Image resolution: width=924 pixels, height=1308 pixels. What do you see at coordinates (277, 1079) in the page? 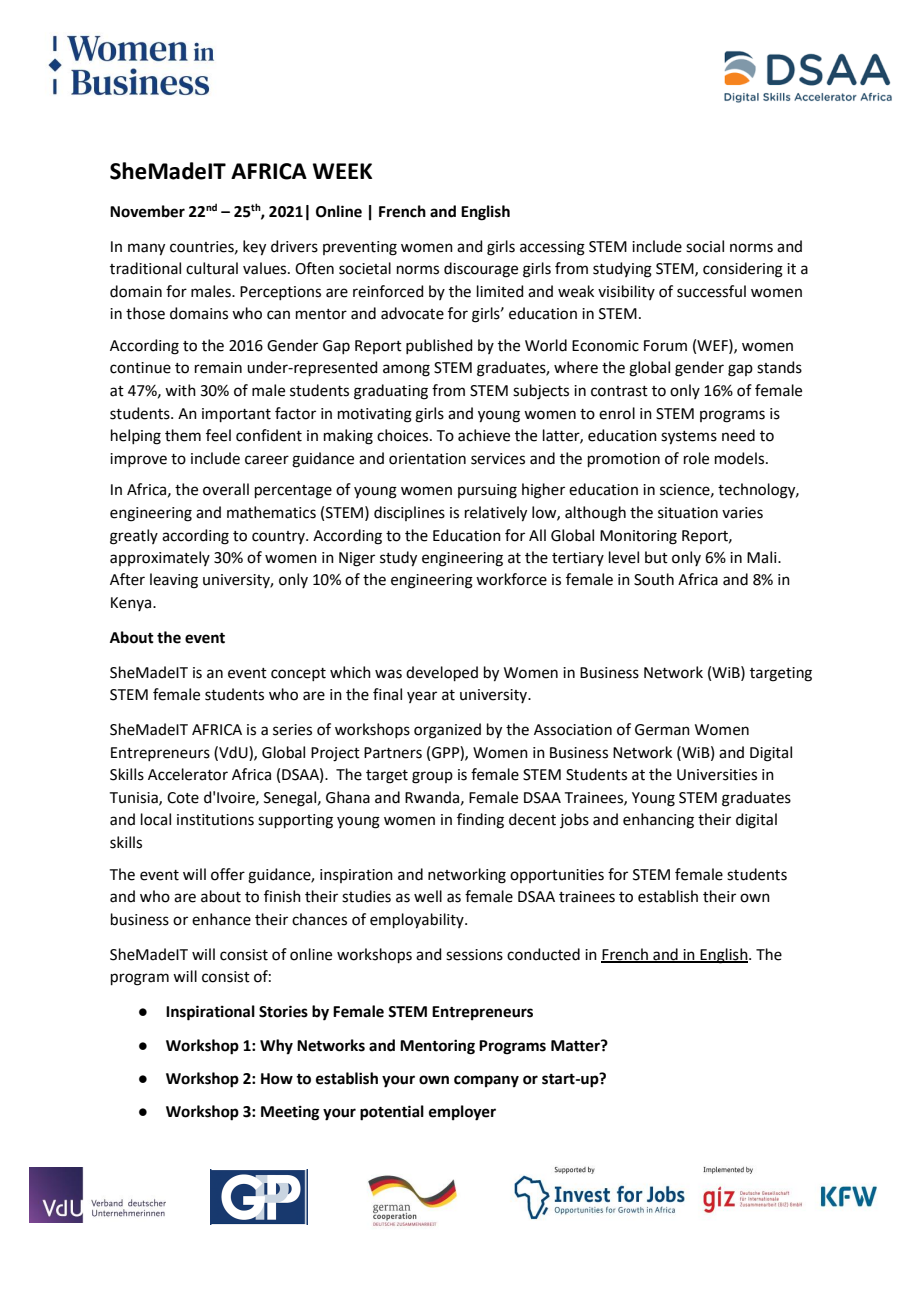
I see `How` at bounding box center [277, 1079].
